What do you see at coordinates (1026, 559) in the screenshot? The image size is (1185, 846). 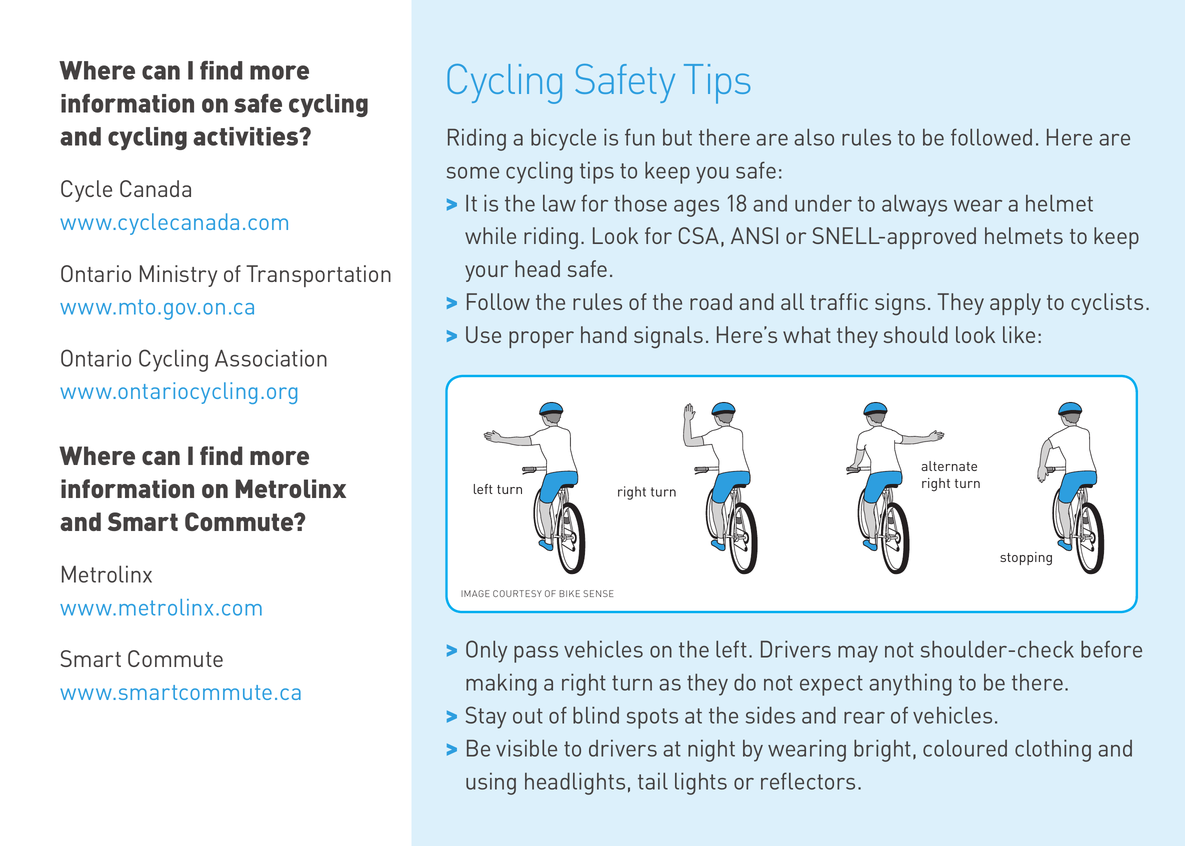 I see `stopping` at bounding box center [1026, 559].
